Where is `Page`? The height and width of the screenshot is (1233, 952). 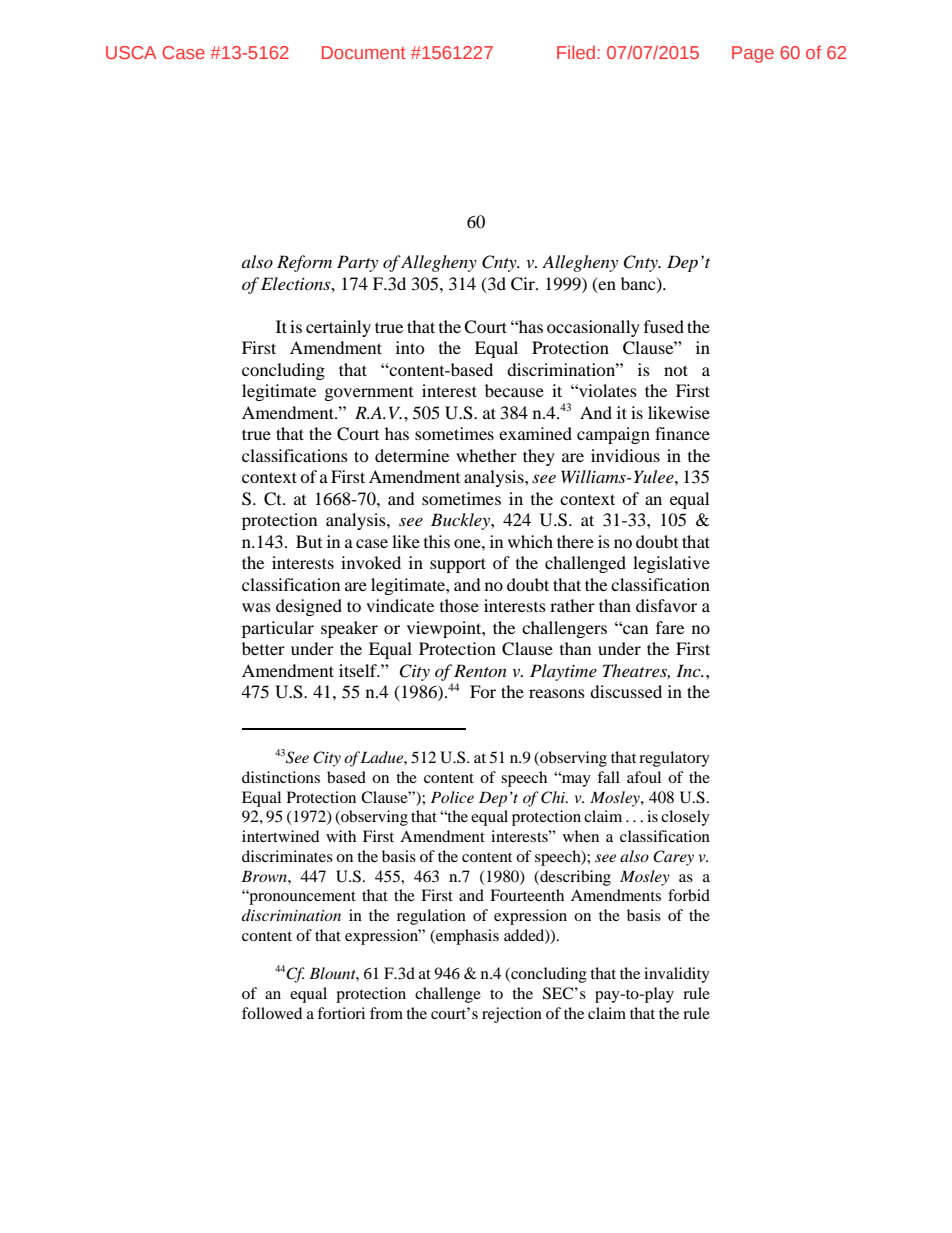 Page is located at coordinates (753, 54).
